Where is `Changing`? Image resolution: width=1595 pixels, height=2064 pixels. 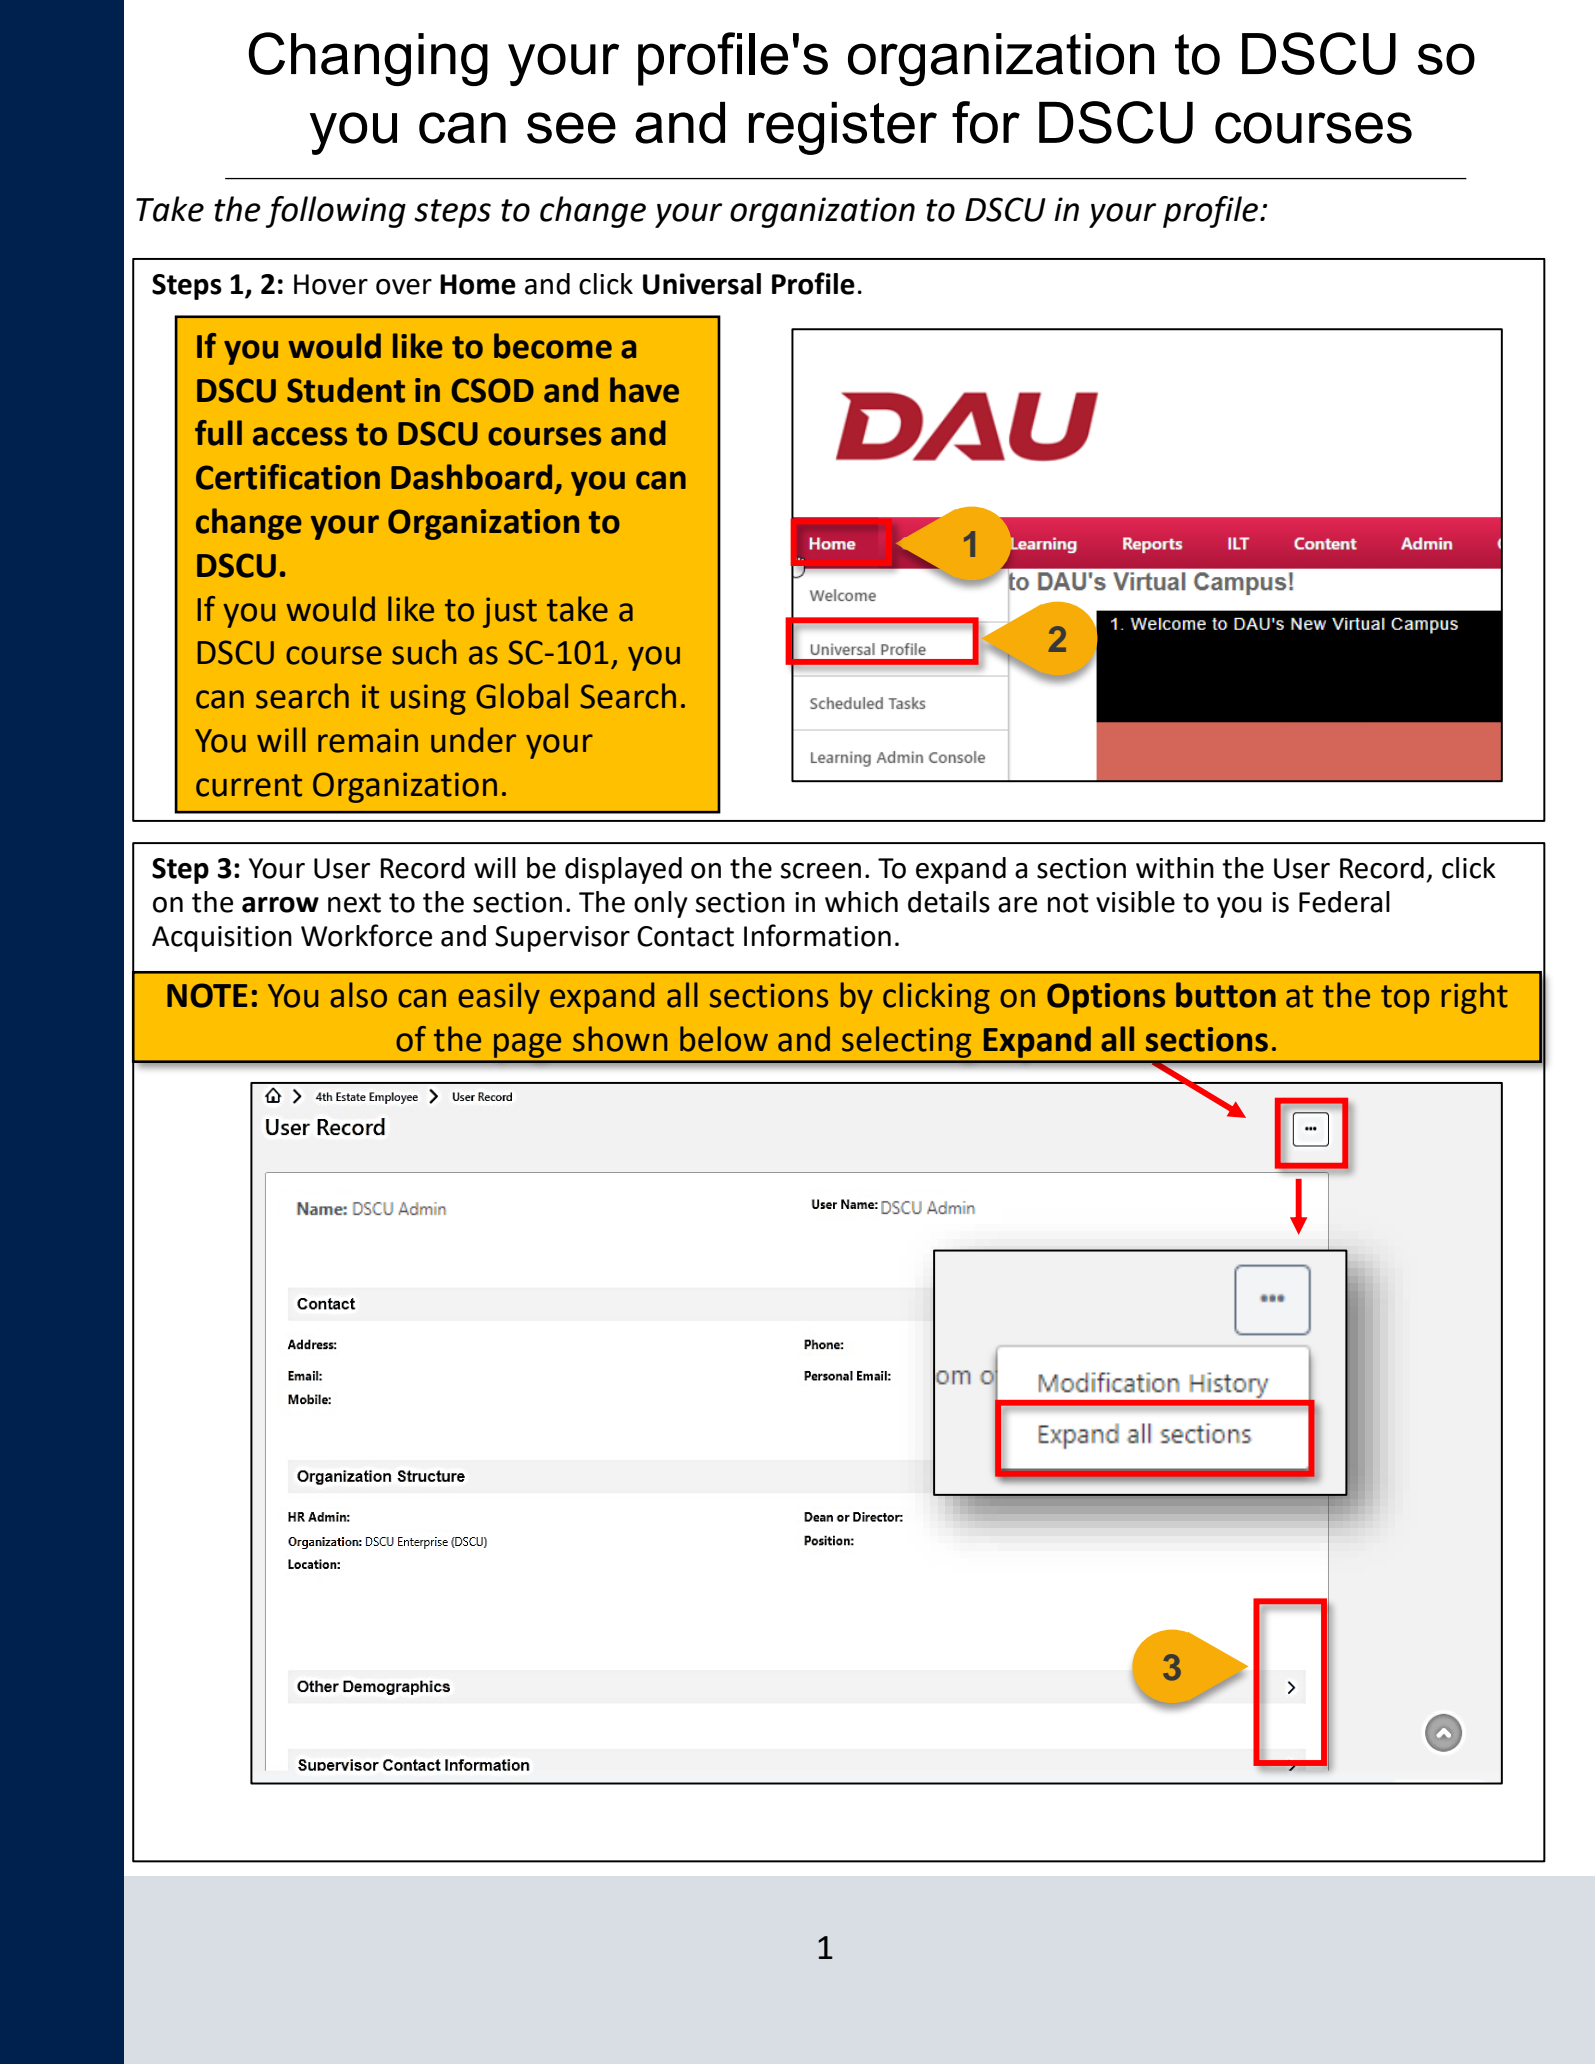
Changing is located at coordinates (368, 59).
